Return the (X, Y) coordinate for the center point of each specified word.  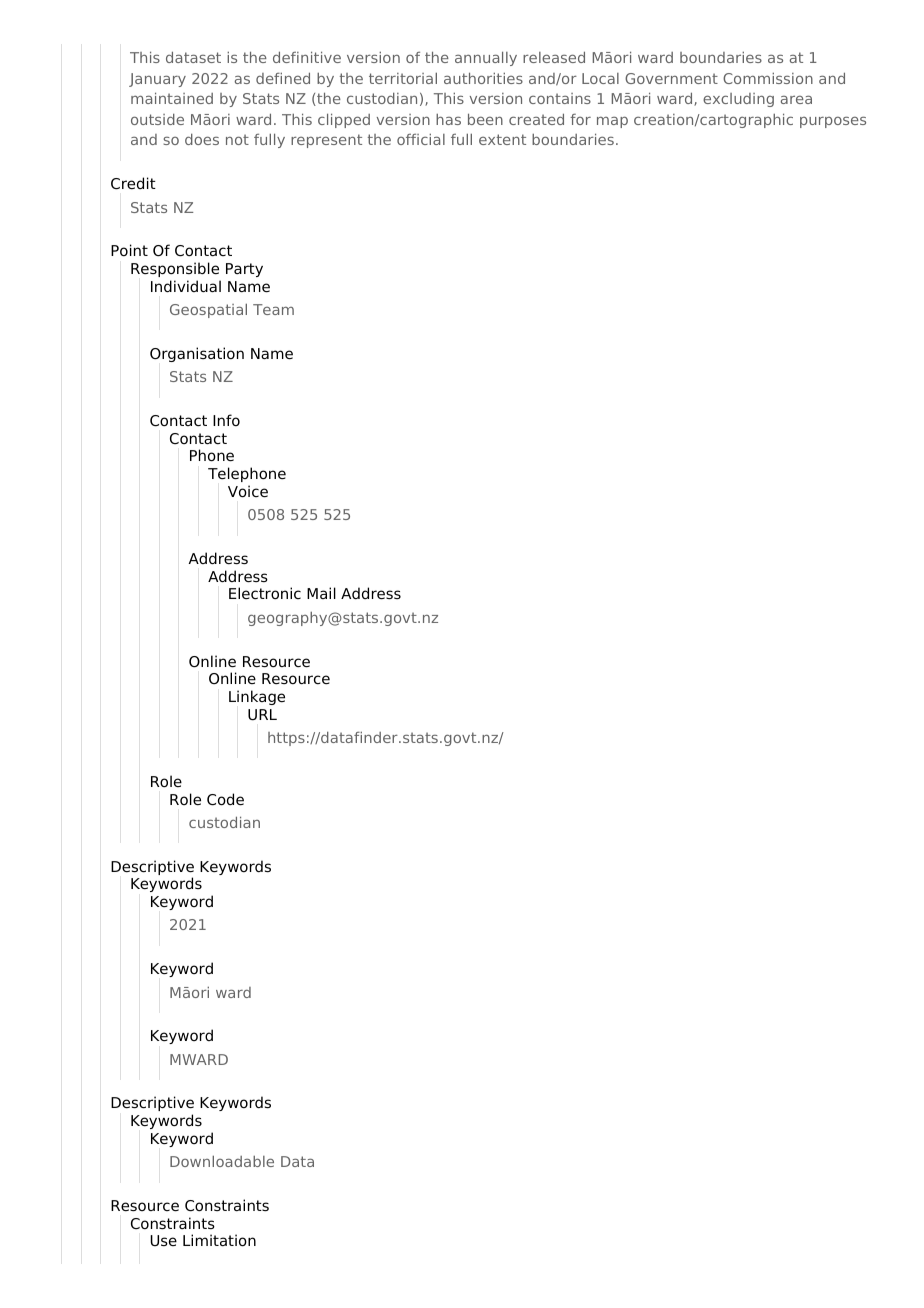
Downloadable (222, 1161)
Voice (248, 491)
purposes (833, 122)
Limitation (219, 1240)
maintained (172, 98)
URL (262, 715)
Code (225, 799)
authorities (483, 78)
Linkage (257, 697)
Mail (321, 593)
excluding (738, 100)
